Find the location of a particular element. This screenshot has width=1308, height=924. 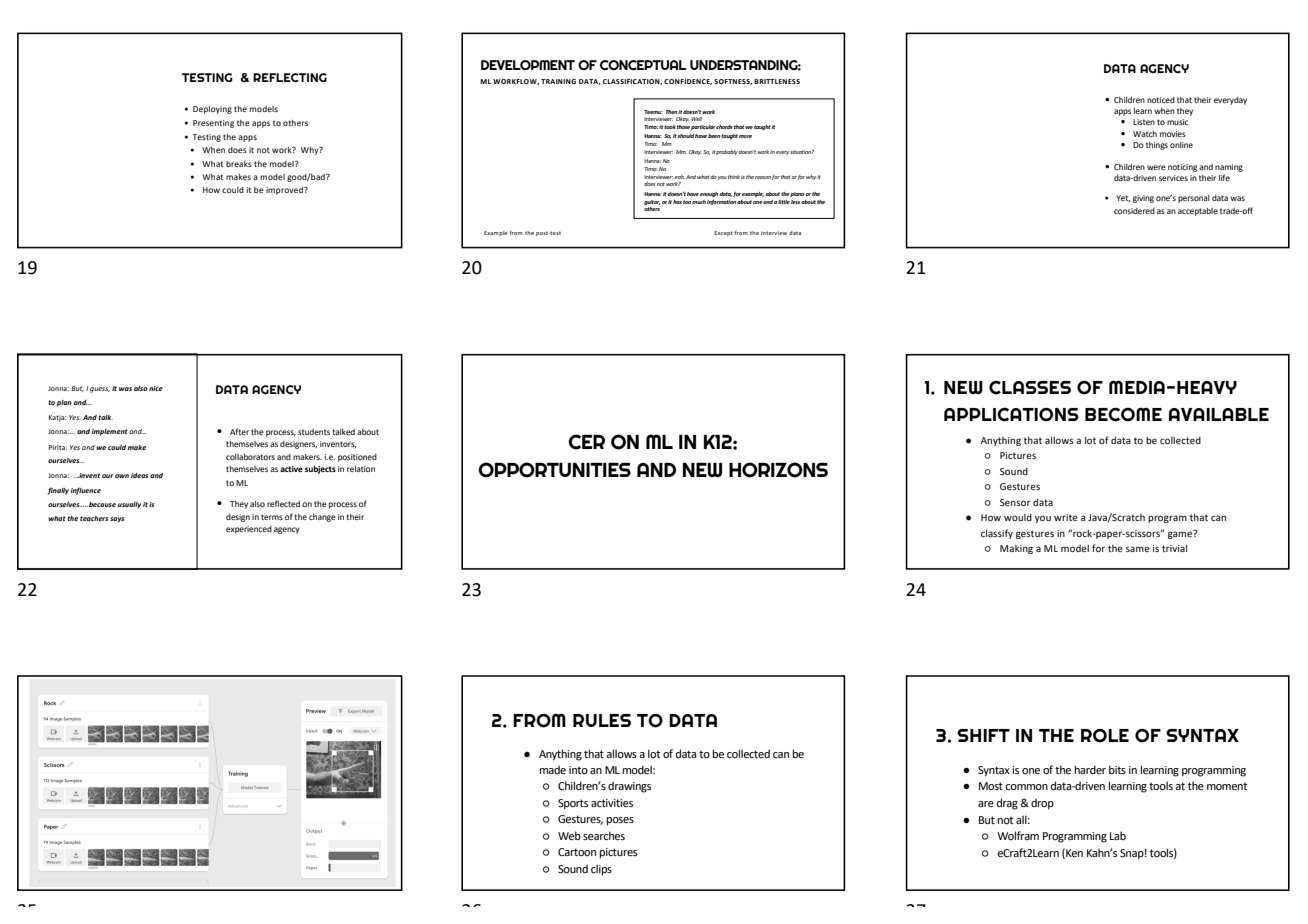

same is located at coordinates (1138, 549).
